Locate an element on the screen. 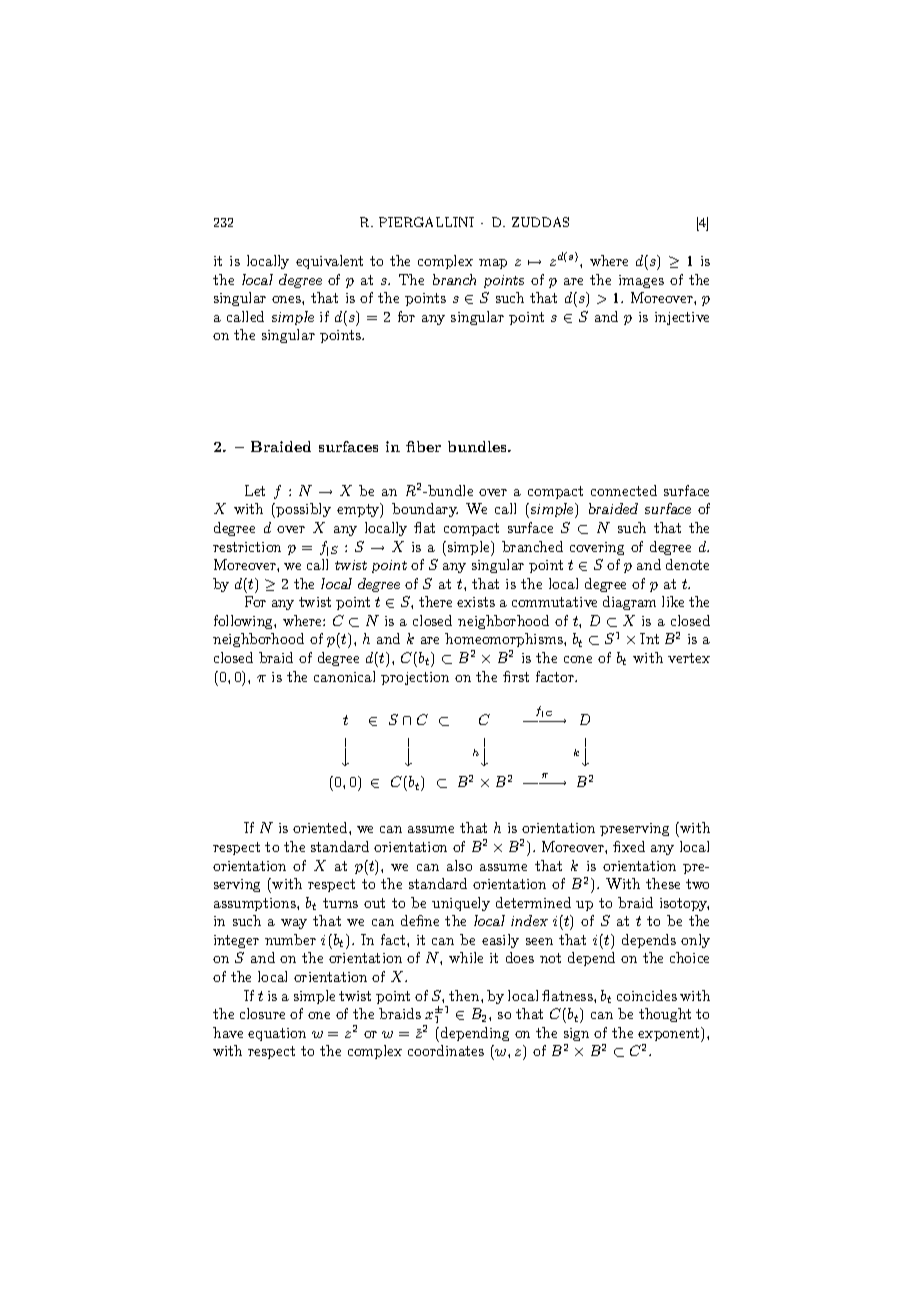 The height and width of the screenshot is (1308, 924). coordinates is located at coordinates (446, 1050).
